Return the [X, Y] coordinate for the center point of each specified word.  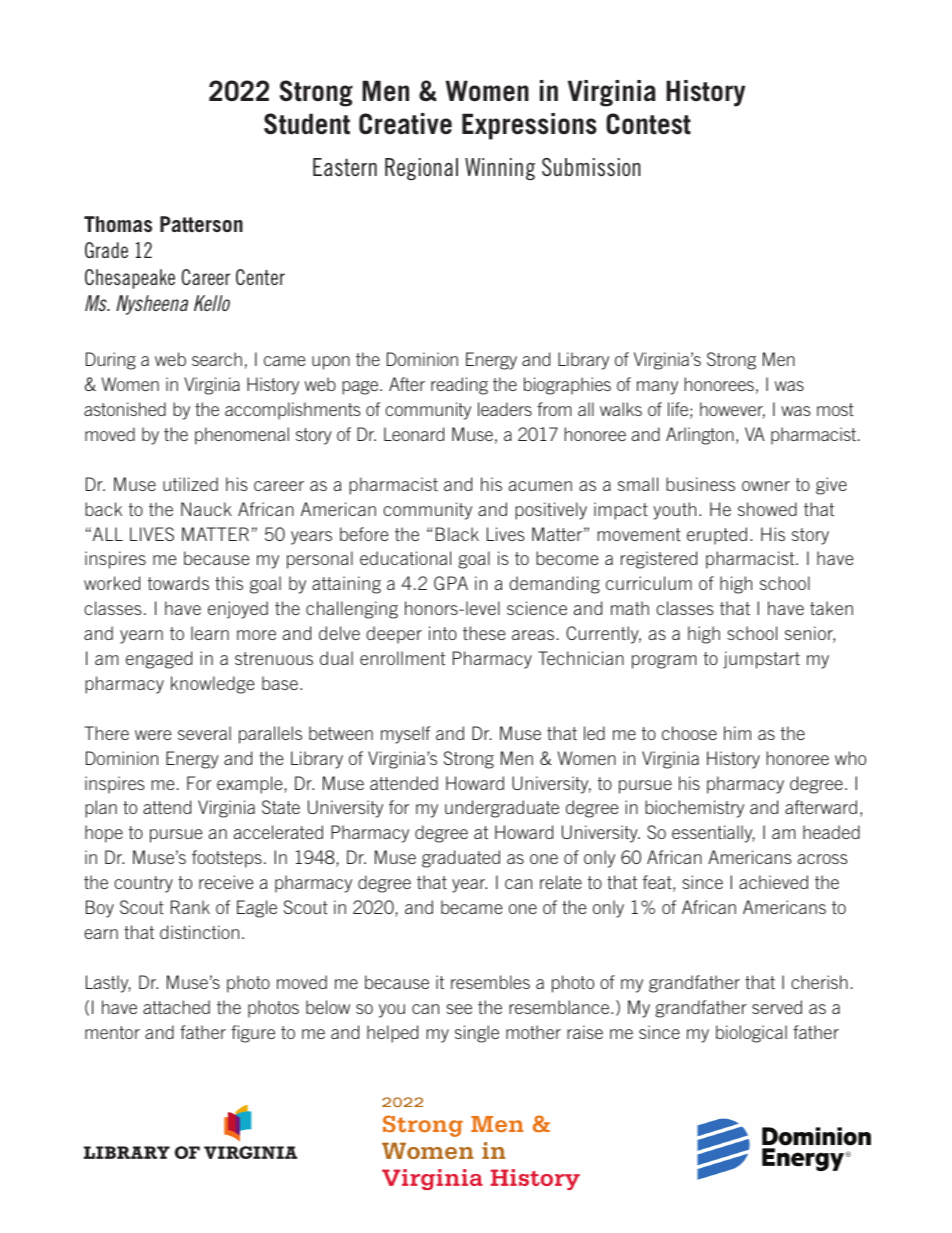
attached [176, 1007]
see [459, 1009]
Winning [500, 169]
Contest [648, 124]
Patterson [201, 224]
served [777, 1007]
